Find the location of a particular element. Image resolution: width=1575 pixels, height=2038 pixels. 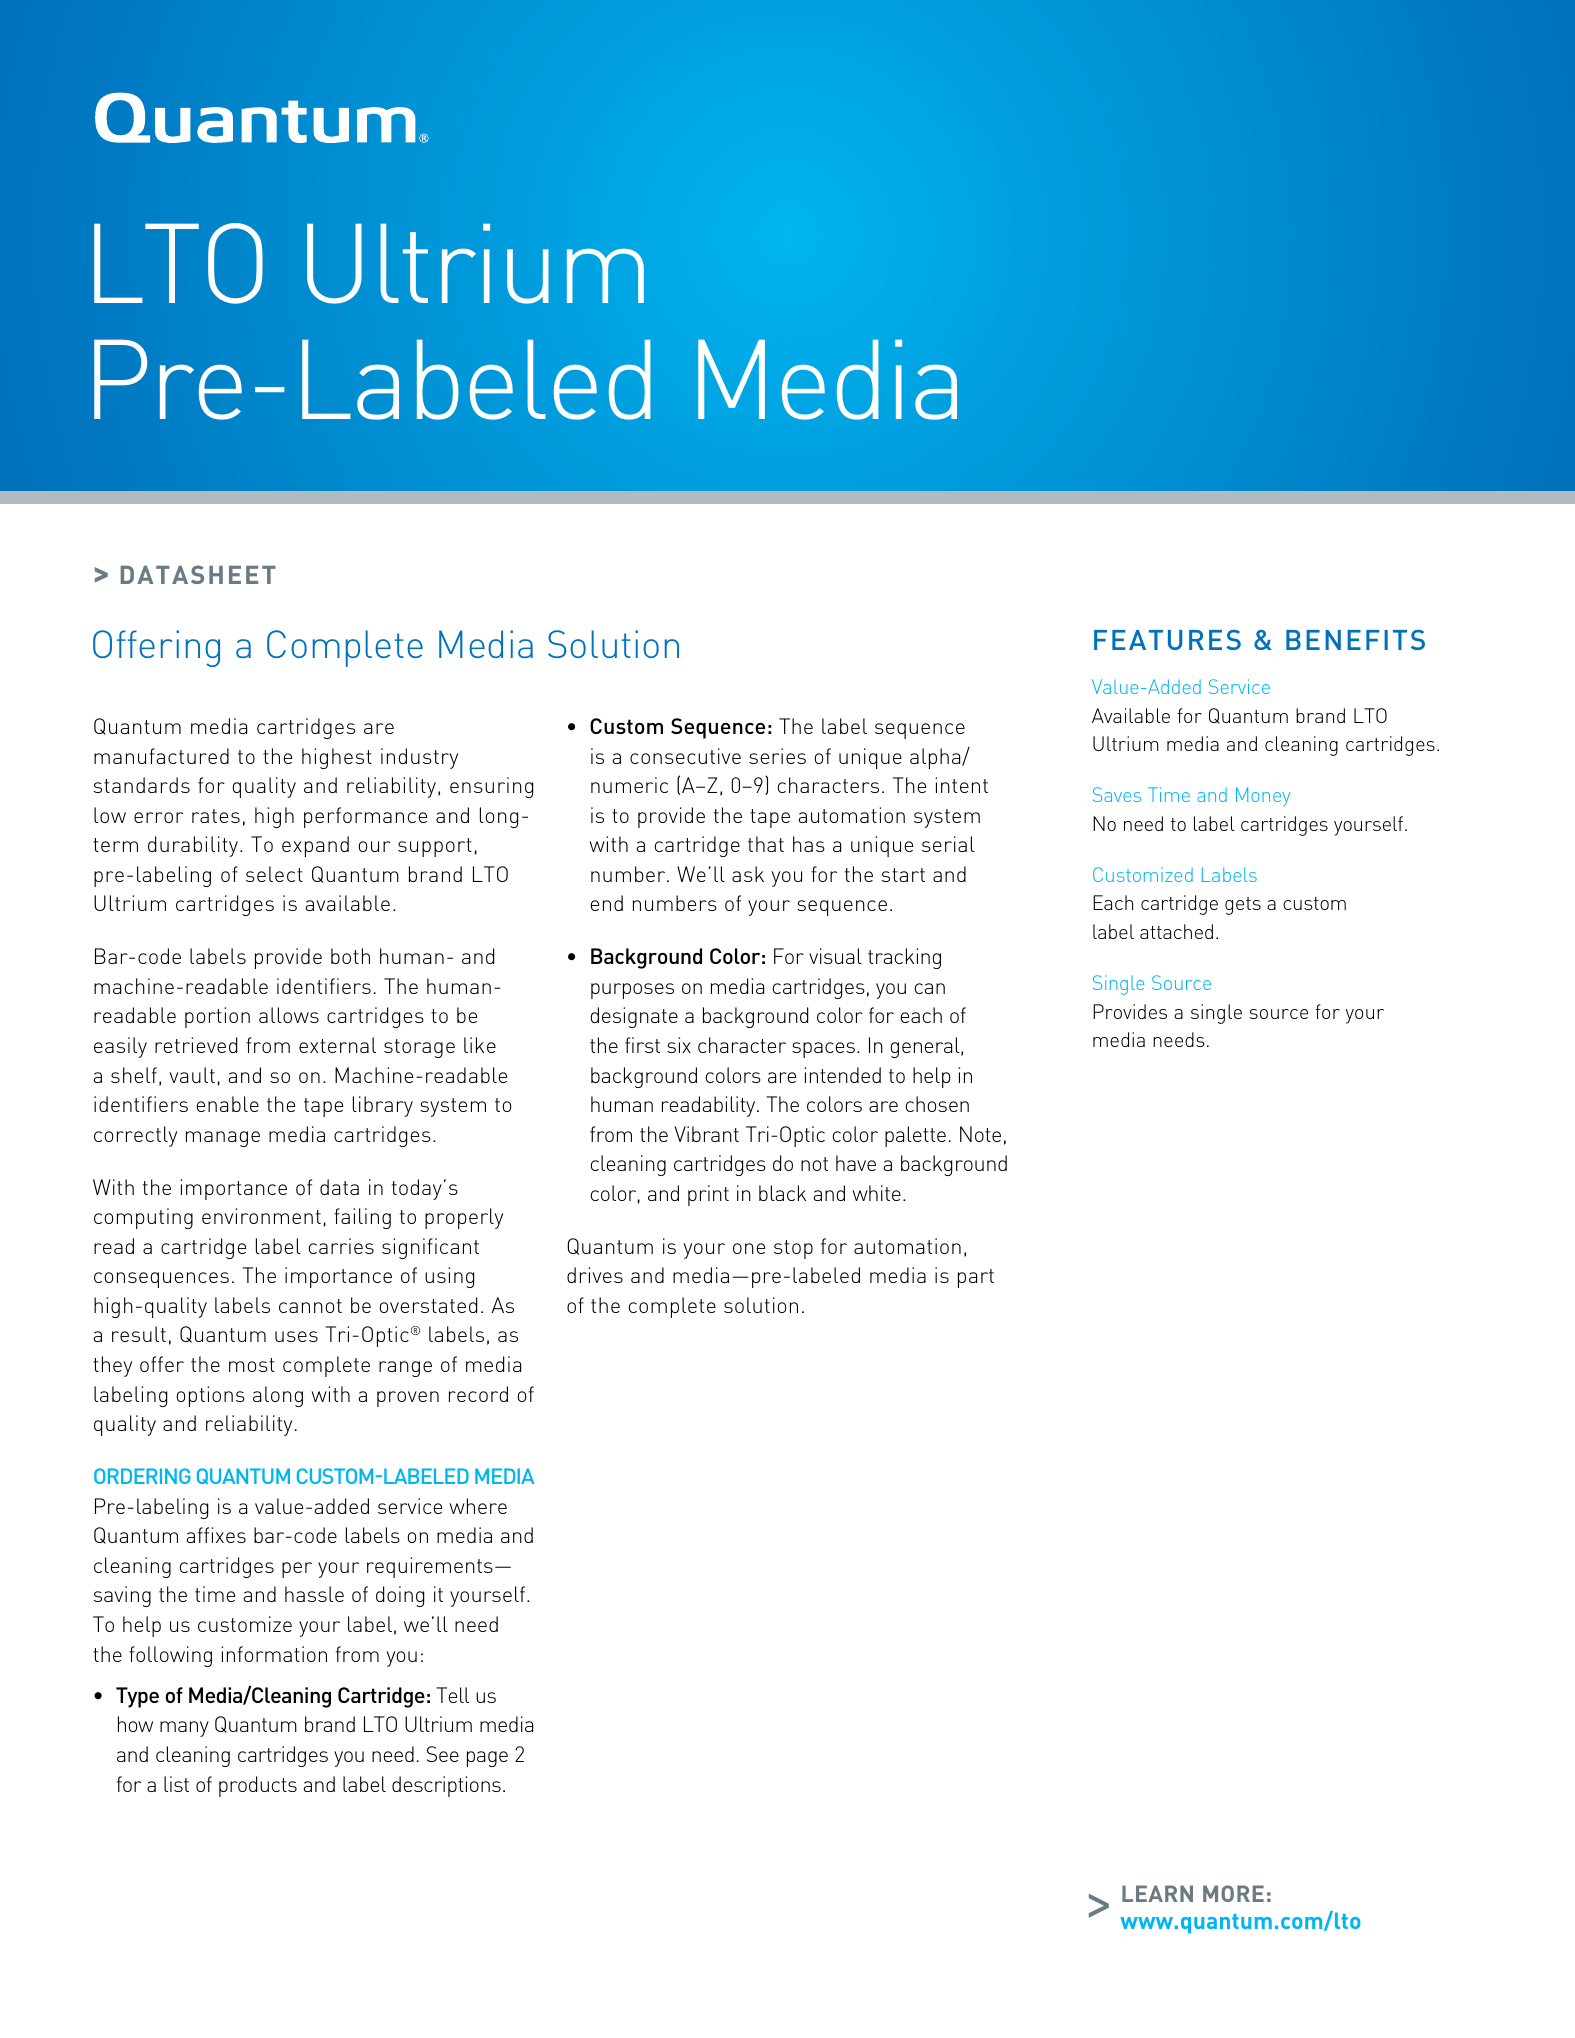

FEATURES is located at coordinates (1167, 640).
